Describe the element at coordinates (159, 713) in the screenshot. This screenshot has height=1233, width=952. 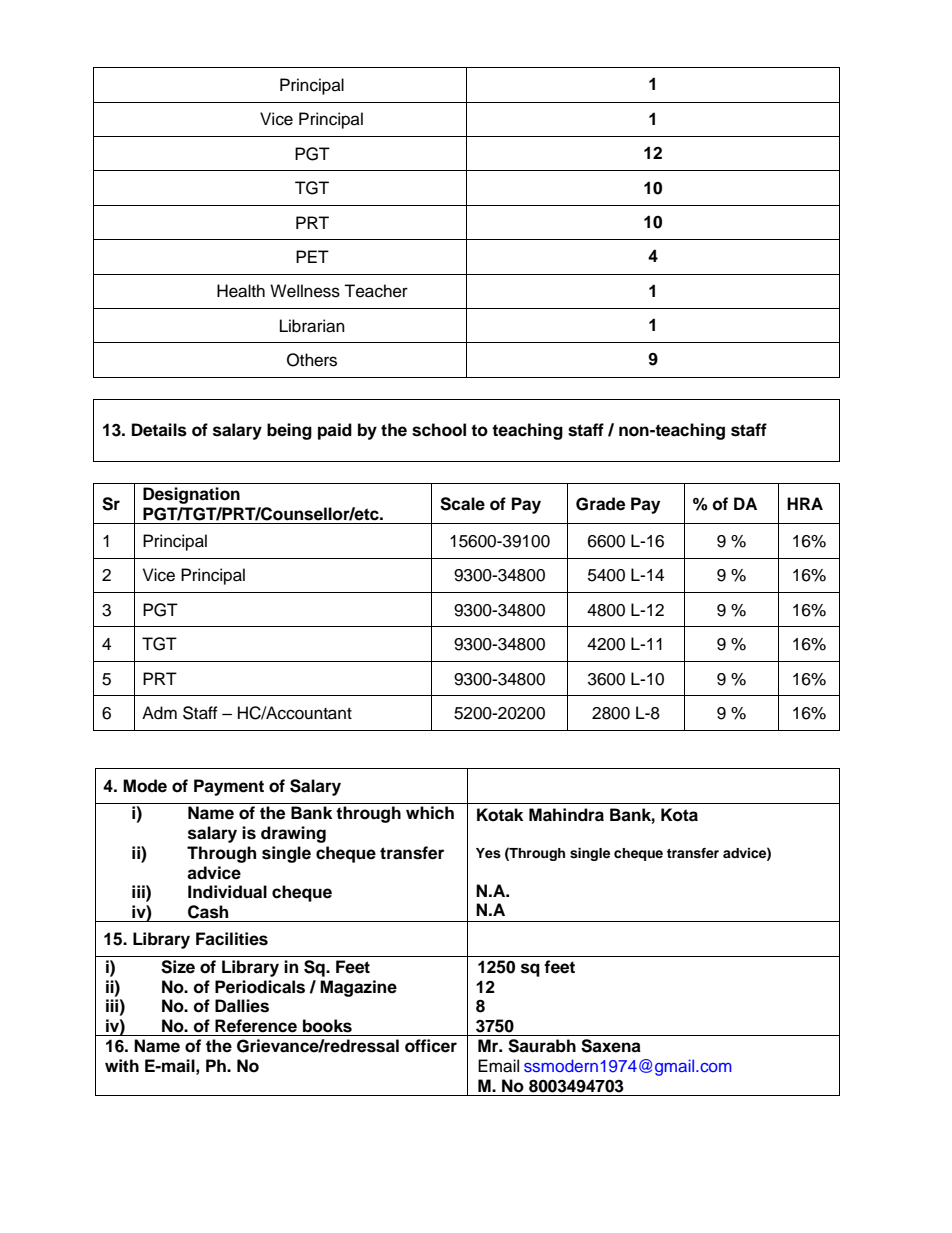
I see `Adm` at that location.
